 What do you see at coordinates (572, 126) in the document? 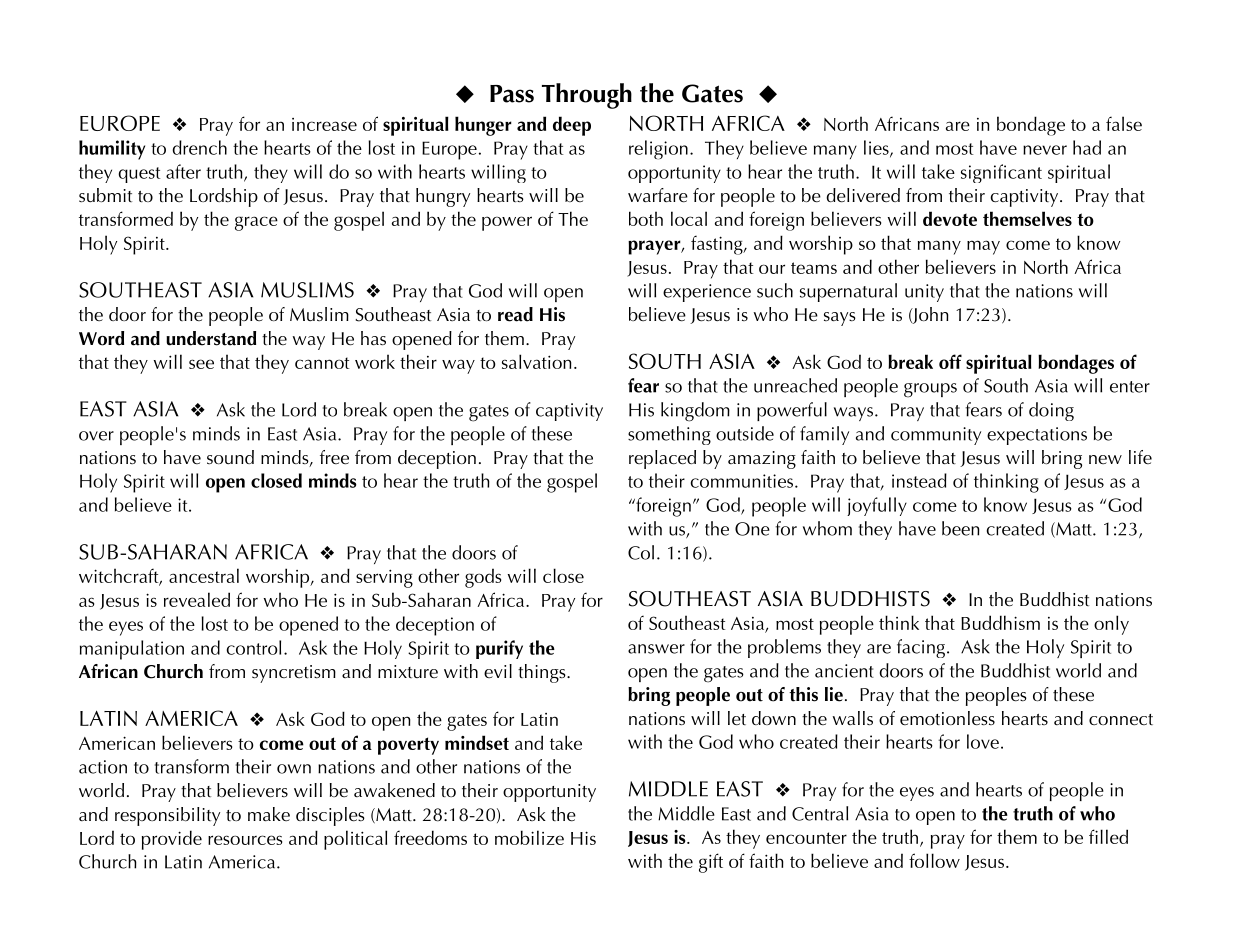
I see `deep` at bounding box center [572, 126].
